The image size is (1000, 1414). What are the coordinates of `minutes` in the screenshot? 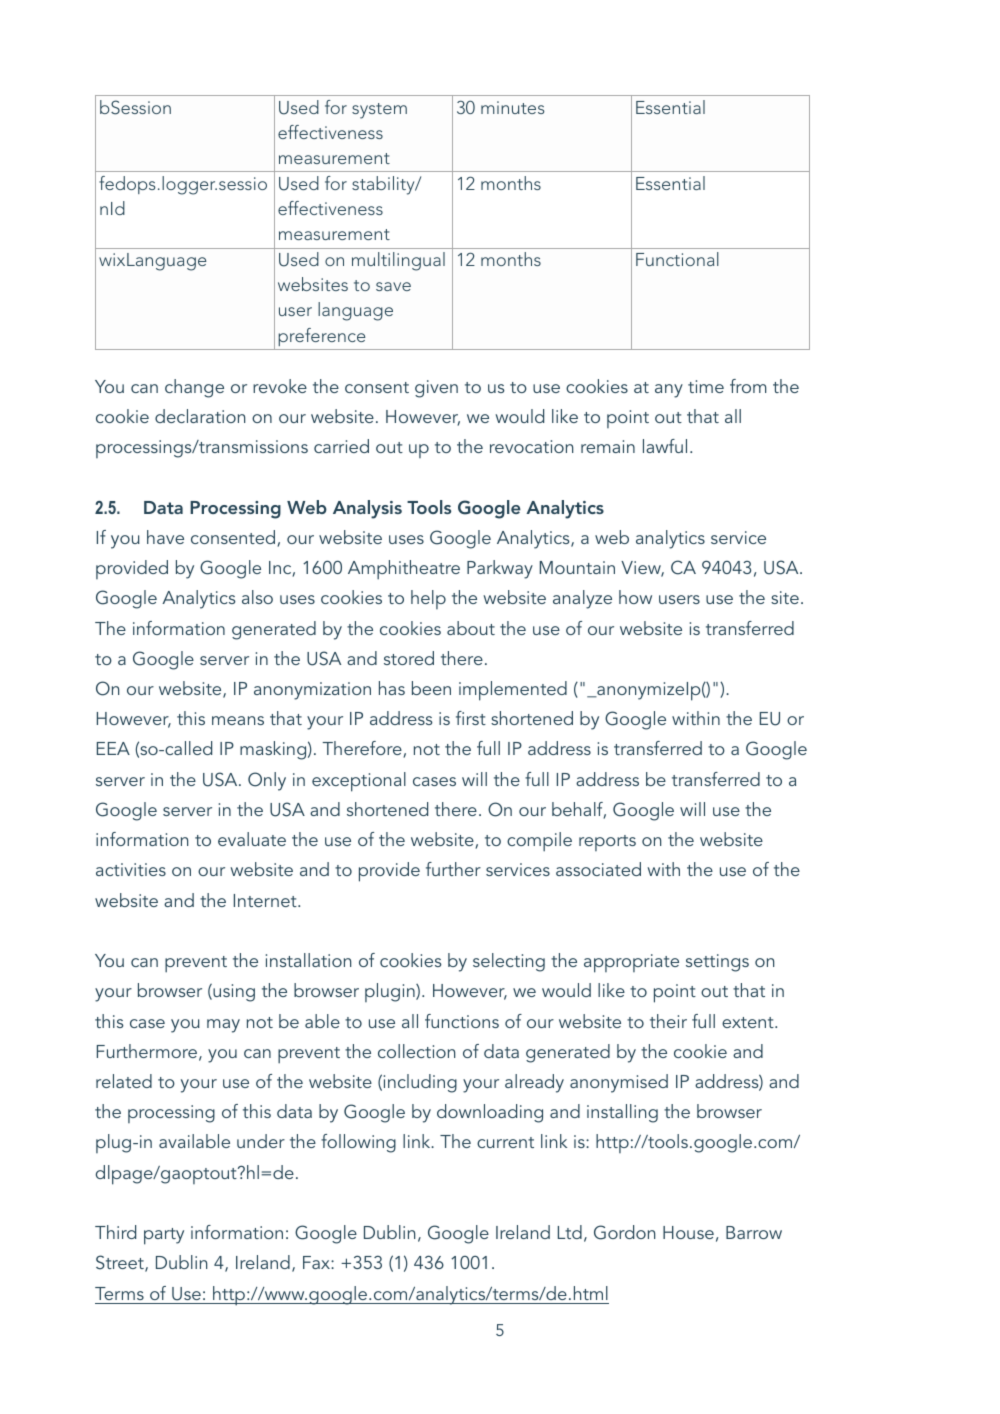 It's located at (513, 107).
